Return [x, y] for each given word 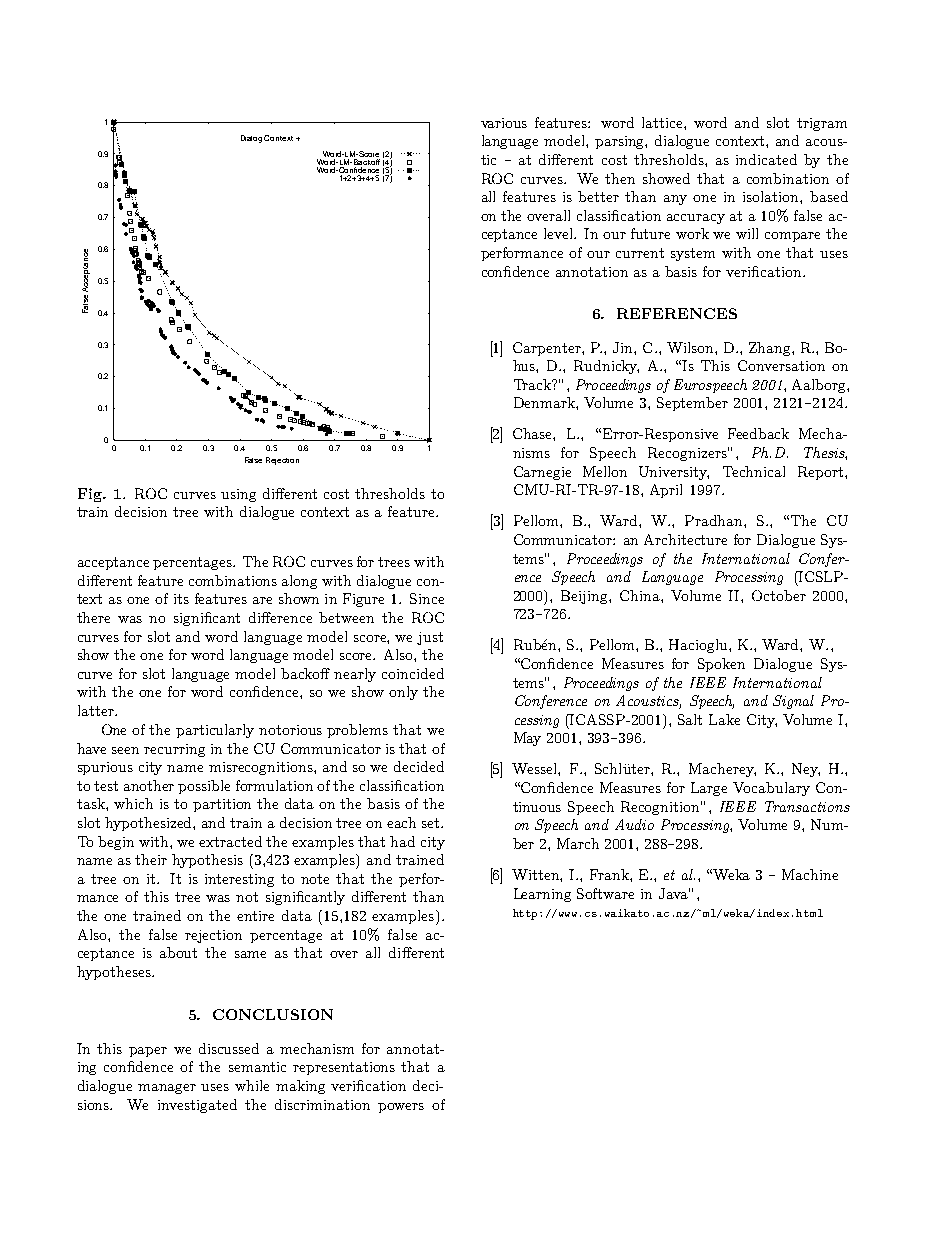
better [598, 196]
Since [427, 598]
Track [533, 384]
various [504, 123]
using [238, 495]
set [432, 823]
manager [167, 1089]
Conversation [781, 365]
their [151, 859]
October [779, 595]
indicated [766, 159]
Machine [810, 874]
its [181, 599]
